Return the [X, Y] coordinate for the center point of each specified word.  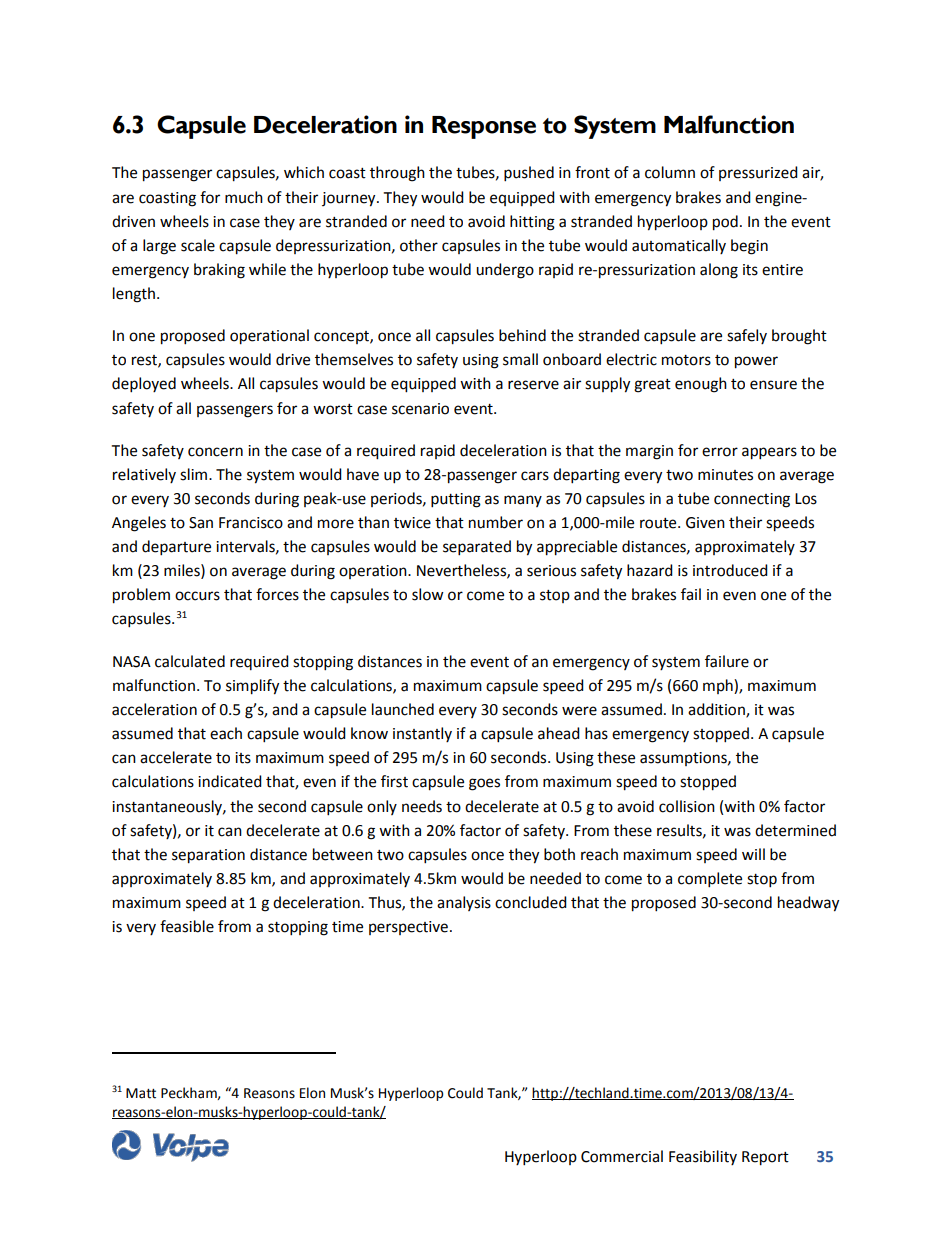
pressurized [758, 173]
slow [428, 594]
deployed [144, 385]
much [244, 197]
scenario [420, 409]
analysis [464, 903]
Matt [141, 1093]
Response [484, 127]
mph [719, 686]
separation [208, 856]
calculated [190, 661]
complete [710, 880]
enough [701, 385]
